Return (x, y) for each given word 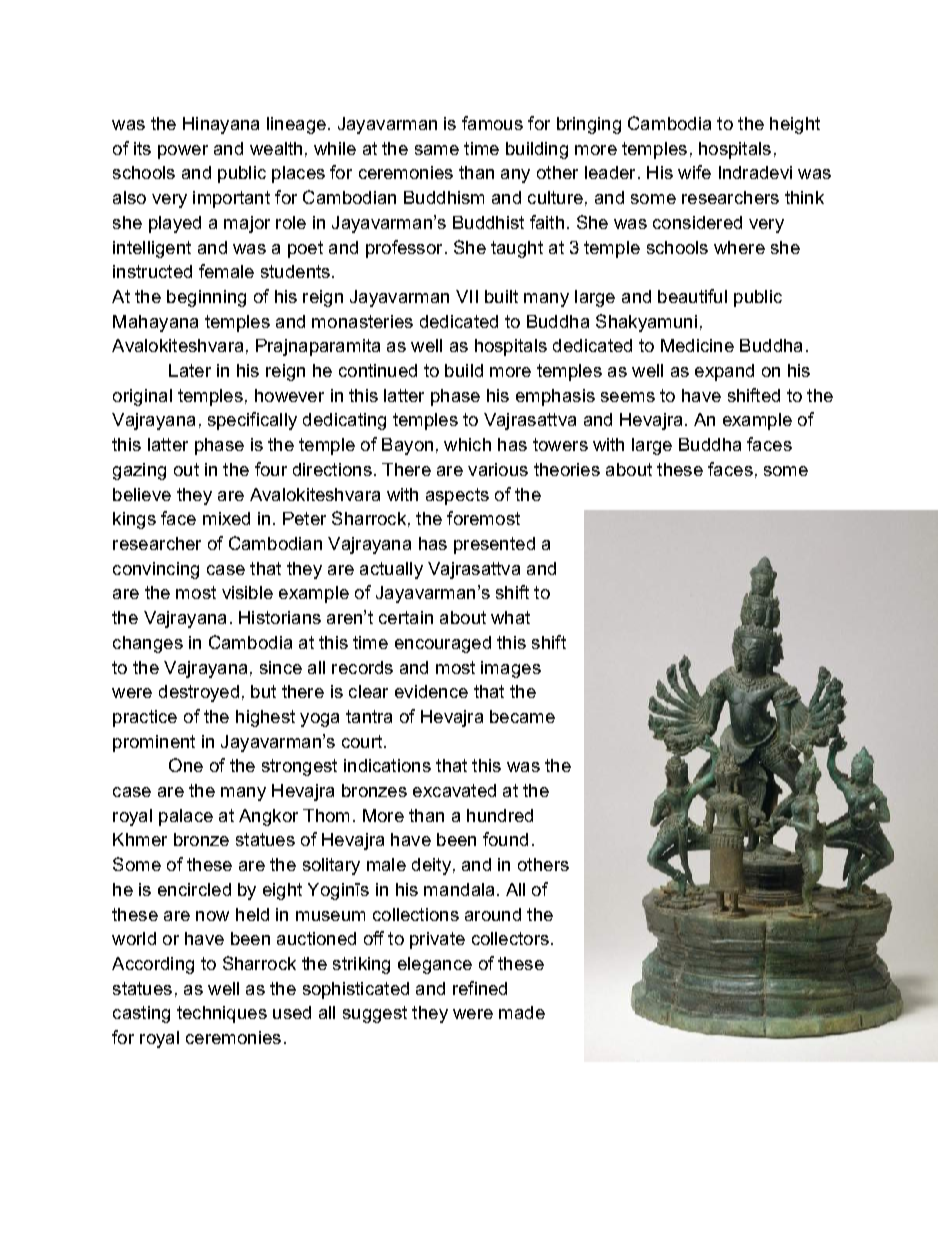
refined (480, 988)
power (183, 152)
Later (190, 370)
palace (186, 817)
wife (694, 172)
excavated (454, 790)
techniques (222, 1014)
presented (494, 545)
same (437, 150)
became (522, 716)
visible (247, 592)
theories (567, 469)
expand (724, 372)
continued (378, 370)
